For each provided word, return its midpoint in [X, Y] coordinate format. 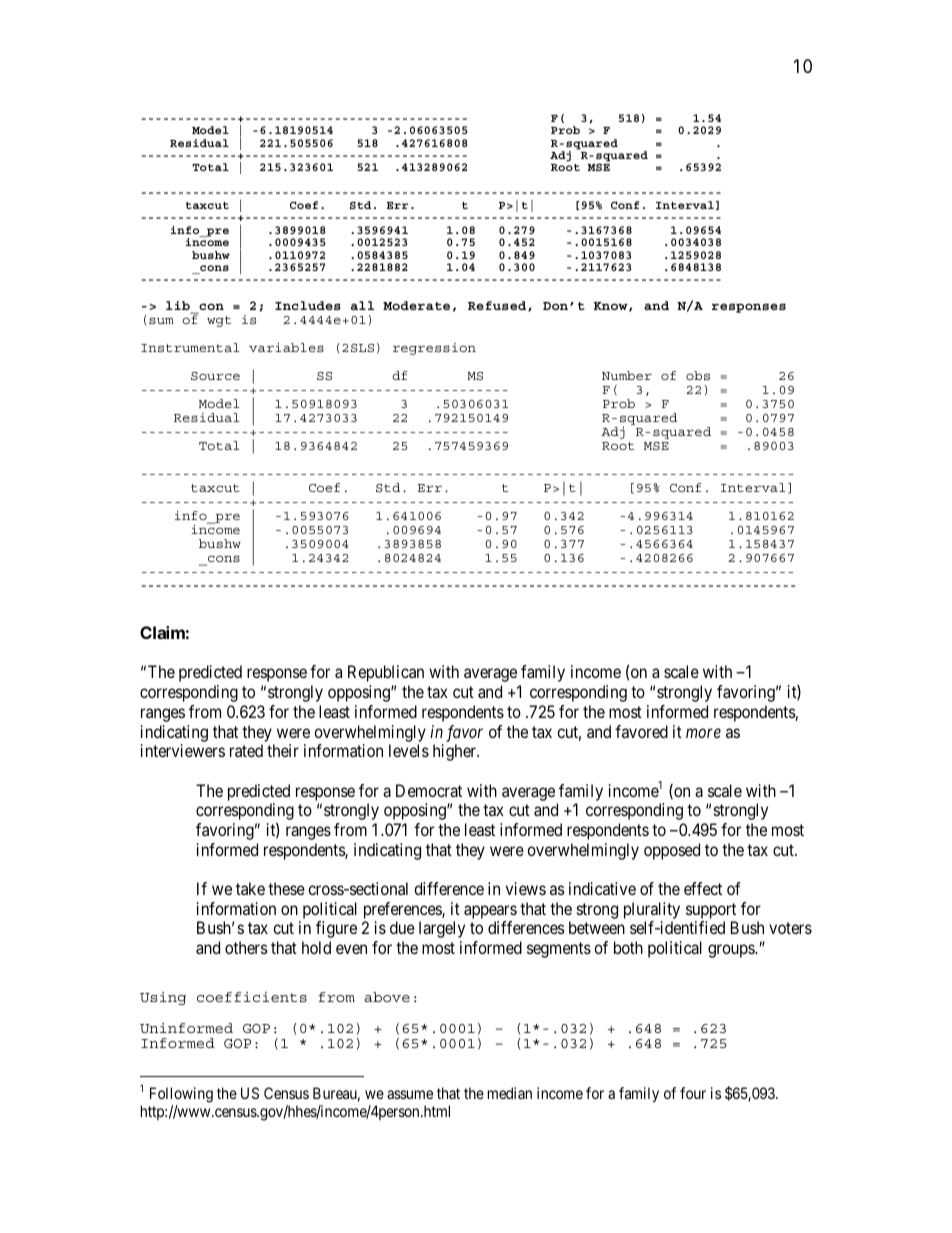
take [250, 888]
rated [246, 750]
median [510, 1093]
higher [456, 752]
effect [703, 888]
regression [434, 349]
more [703, 733]
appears [490, 912]
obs [698, 375]
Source [215, 376]
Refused [498, 306]
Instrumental [190, 347]
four [693, 1093]
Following [181, 1095]
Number [627, 375]
